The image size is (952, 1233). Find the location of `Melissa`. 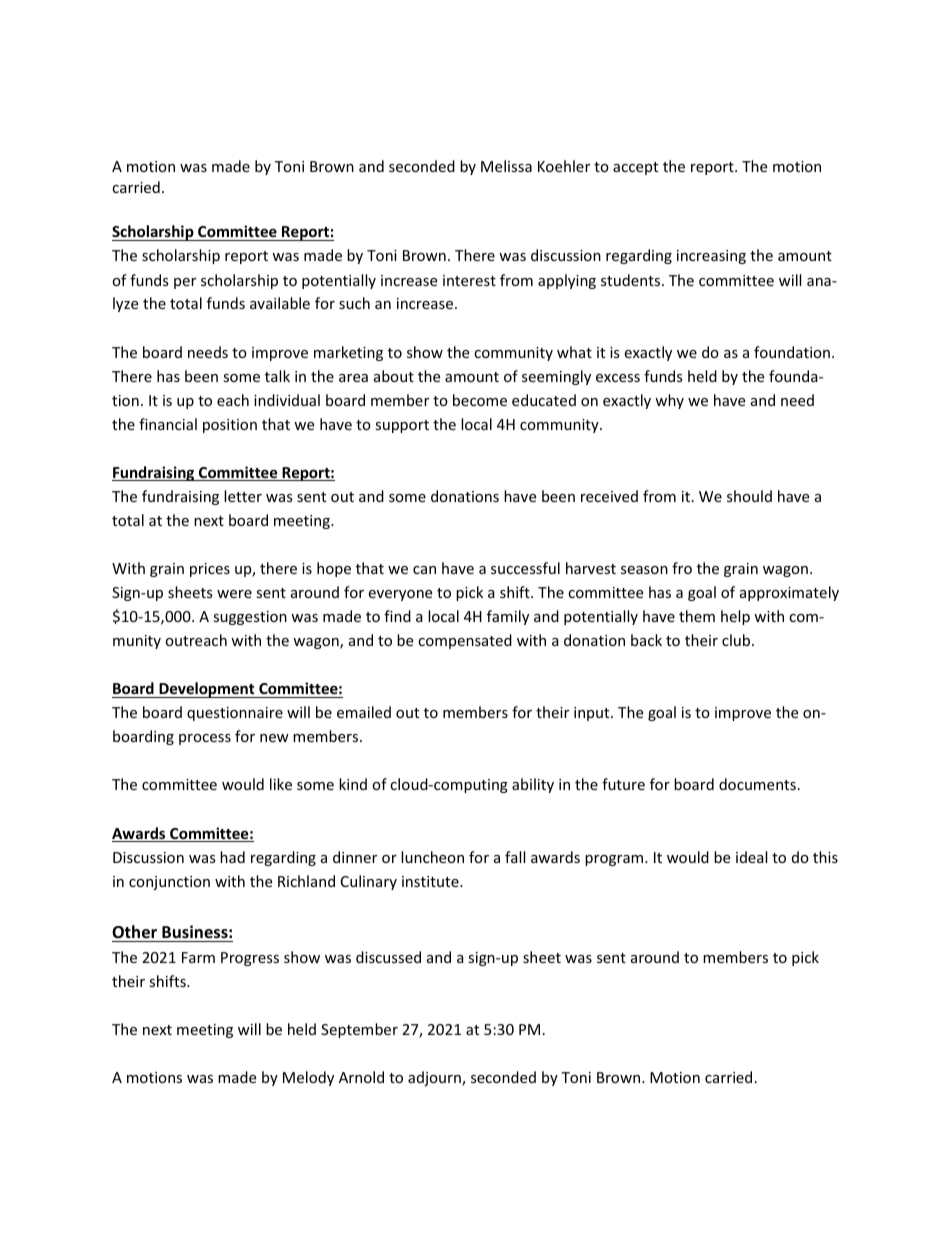

Melissa is located at coordinates (506, 166).
